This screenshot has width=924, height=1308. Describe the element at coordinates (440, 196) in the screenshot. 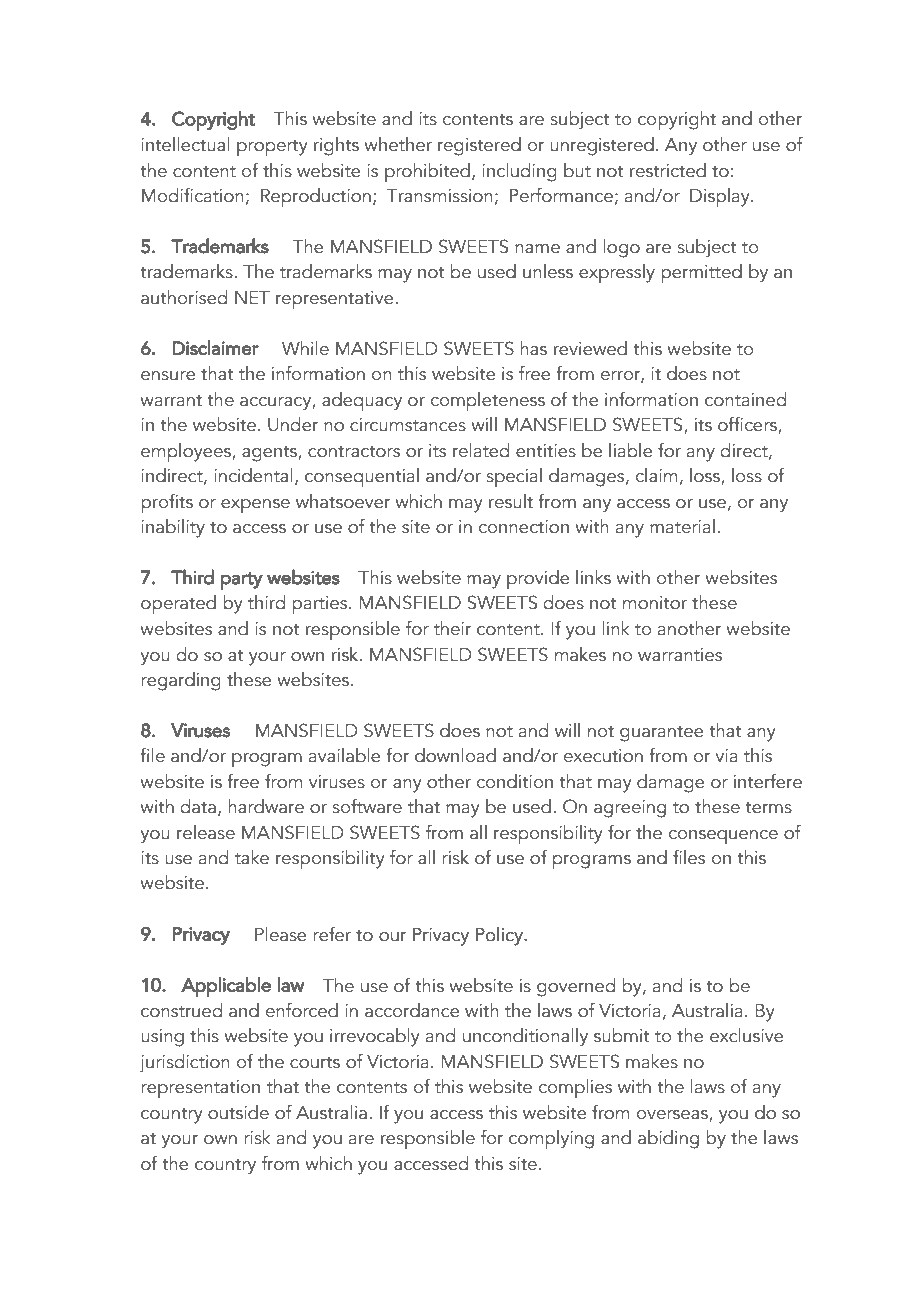

I see `Transmission` at that location.
